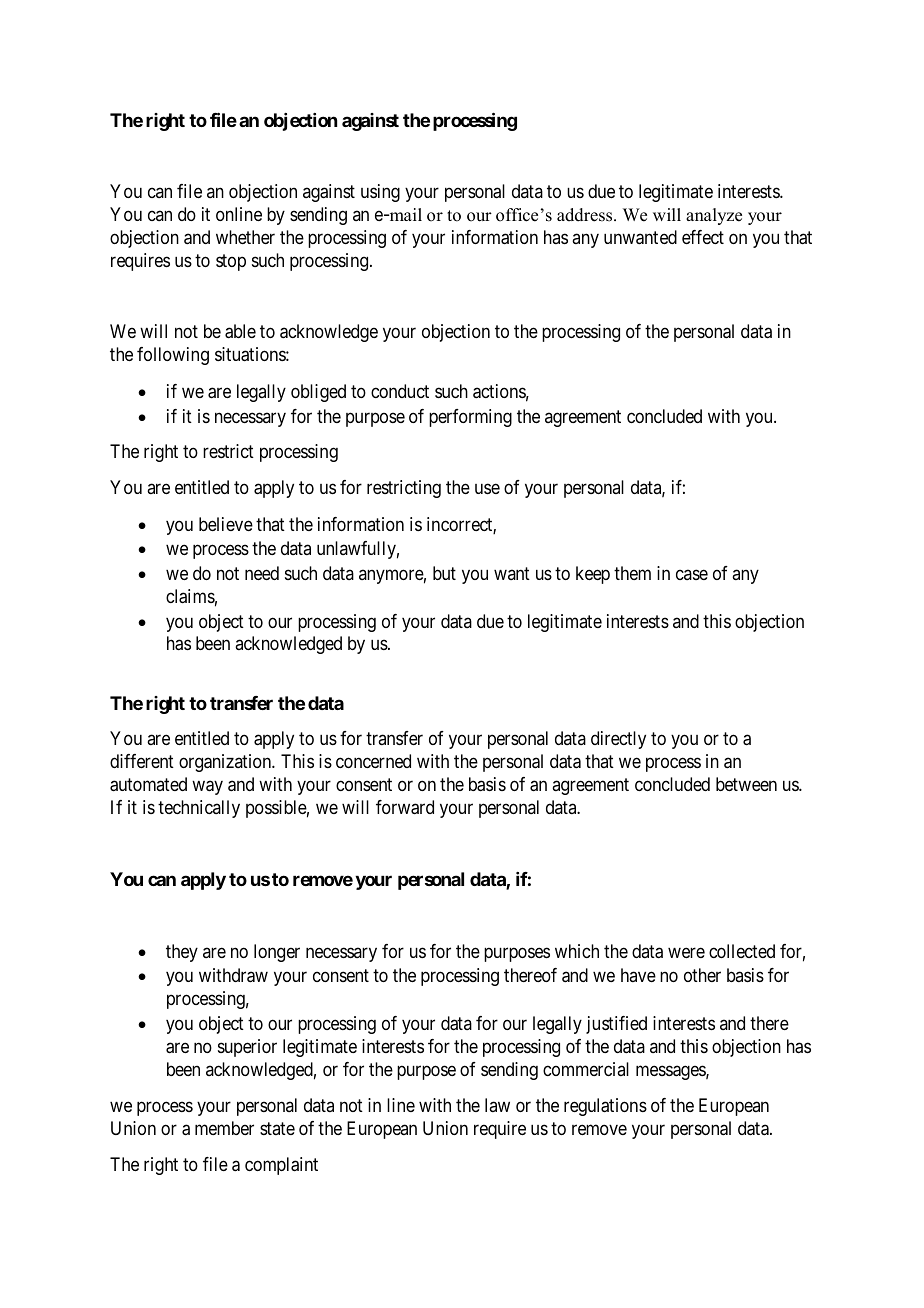 The width and height of the screenshot is (924, 1308). Describe the element at coordinates (586, 1069) in the screenshot. I see `commercial` at that location.
